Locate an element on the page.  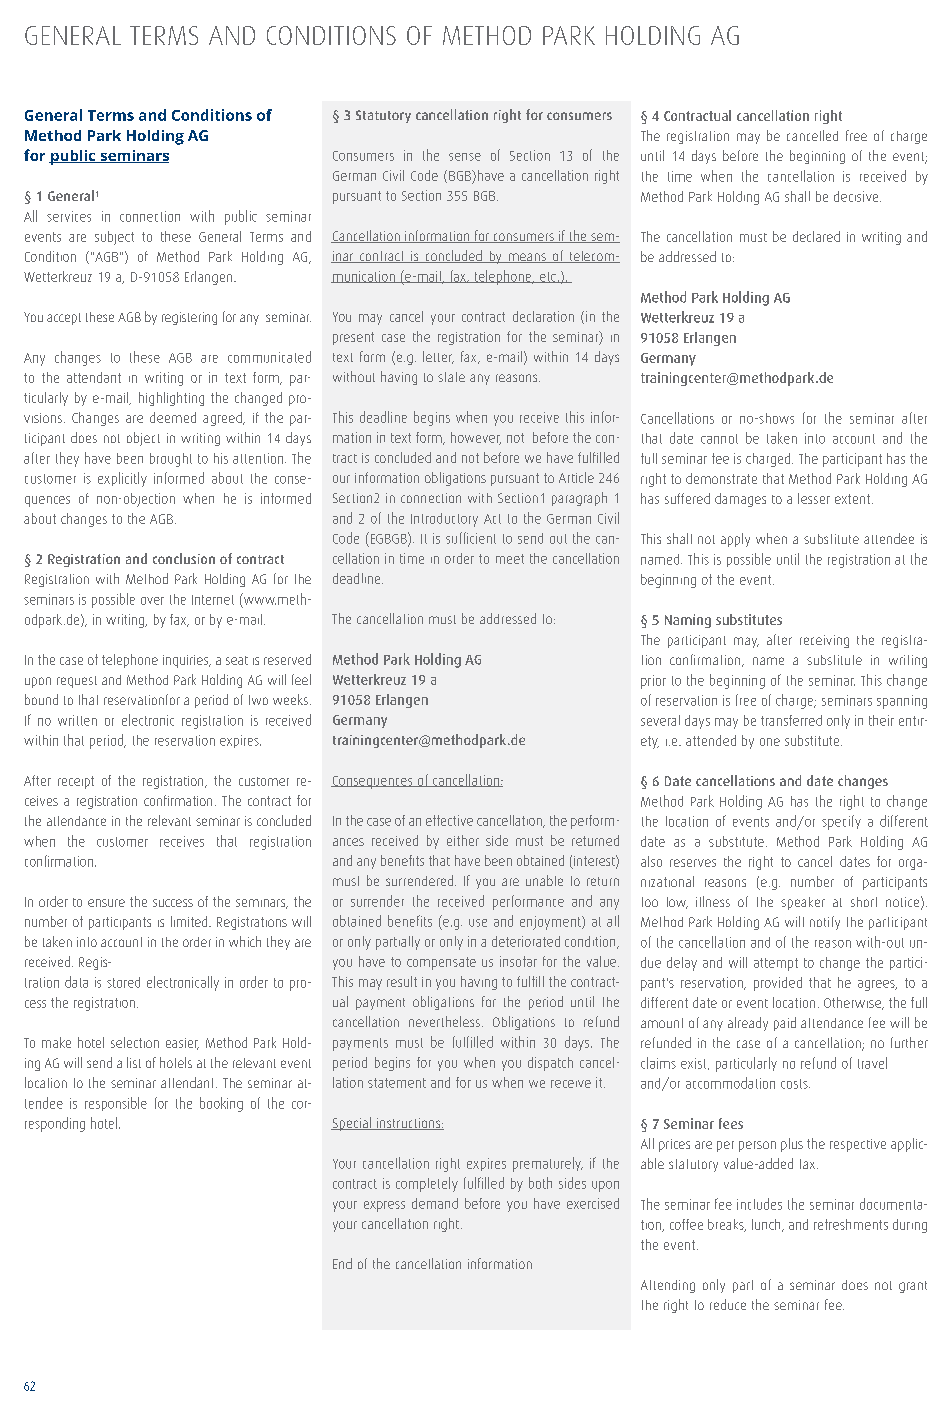
sense is located at coordinates (465, 157).
